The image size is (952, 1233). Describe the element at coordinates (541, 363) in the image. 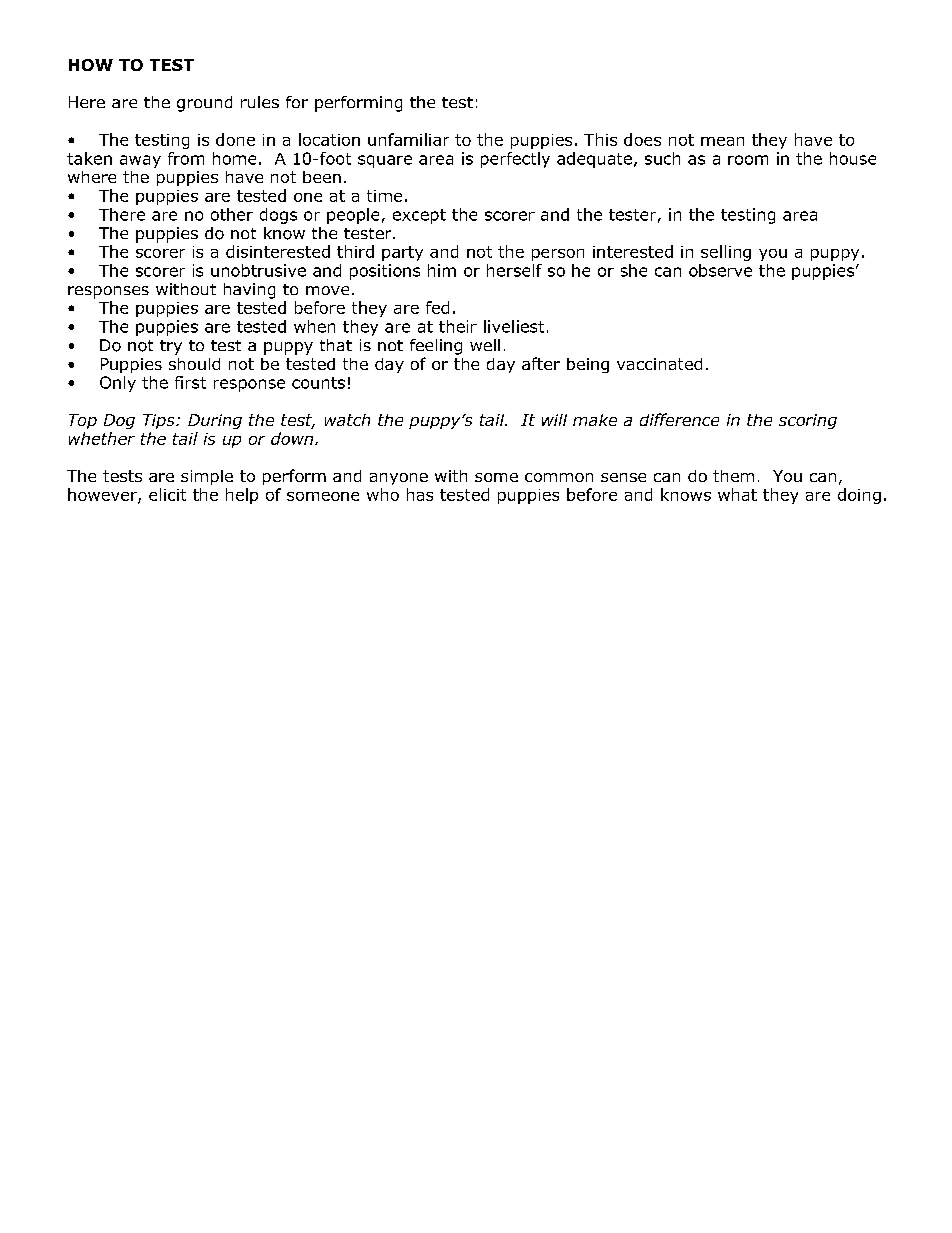

I see `after` at that location.
